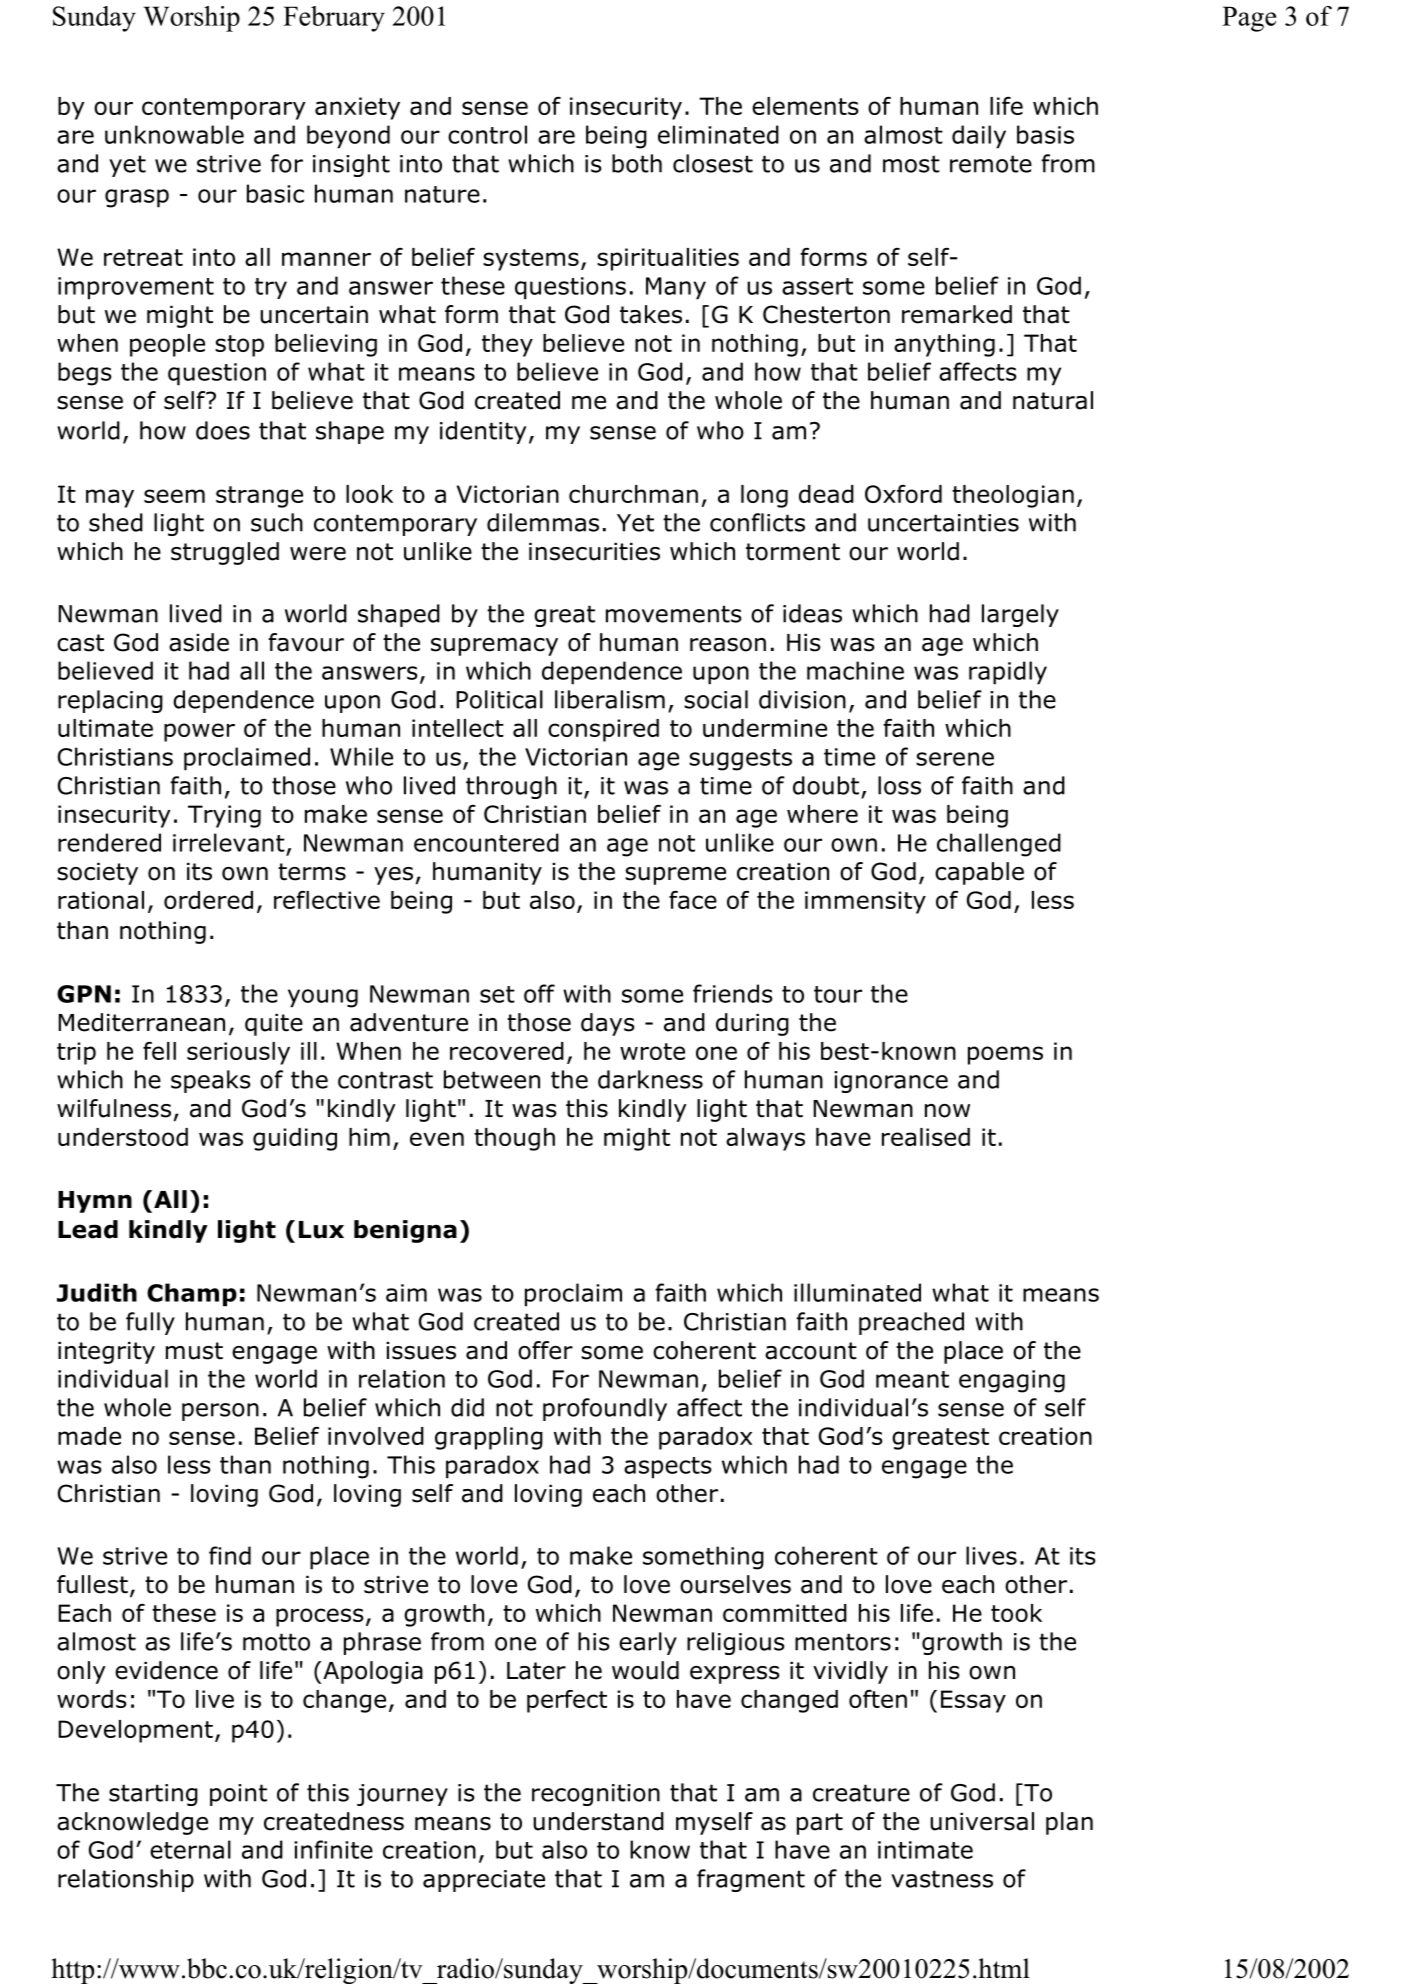 This screenshot has height=1985, width=1402. I want to click on eternal, so click(190, 1849).
